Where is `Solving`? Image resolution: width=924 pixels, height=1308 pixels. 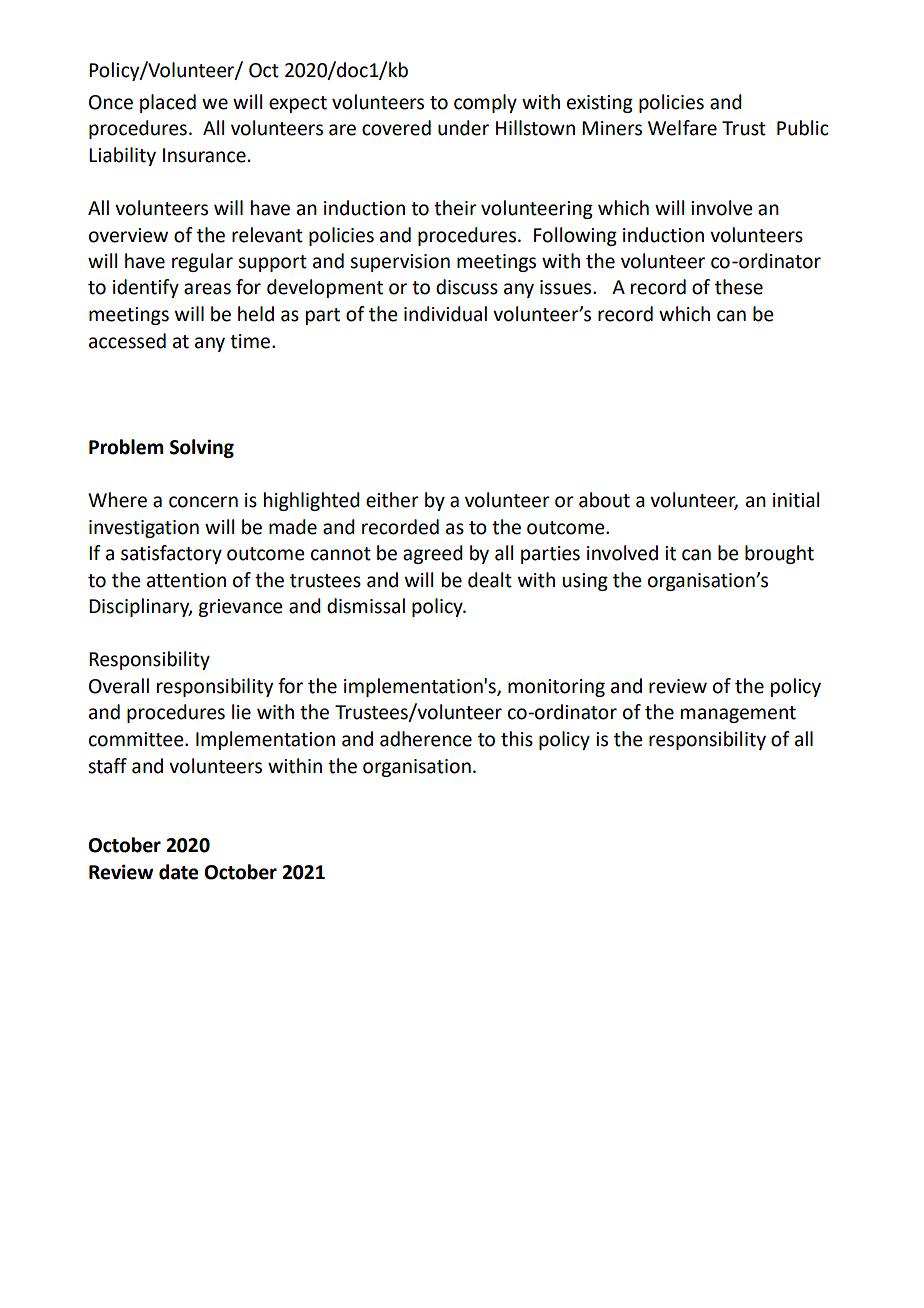 Solving is located at coordinates (202, 448).
